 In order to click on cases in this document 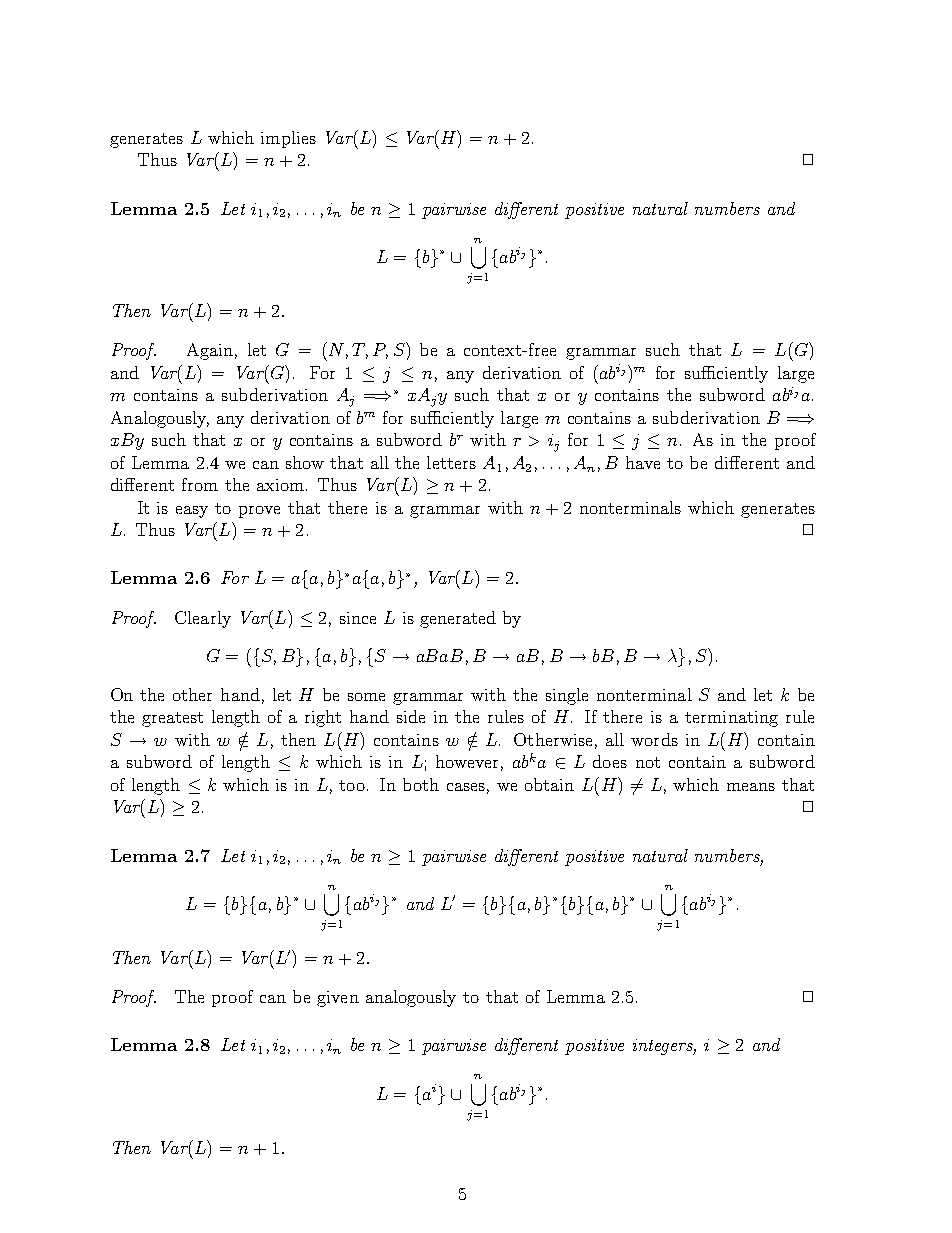, I will do `click(466, 787)`.
